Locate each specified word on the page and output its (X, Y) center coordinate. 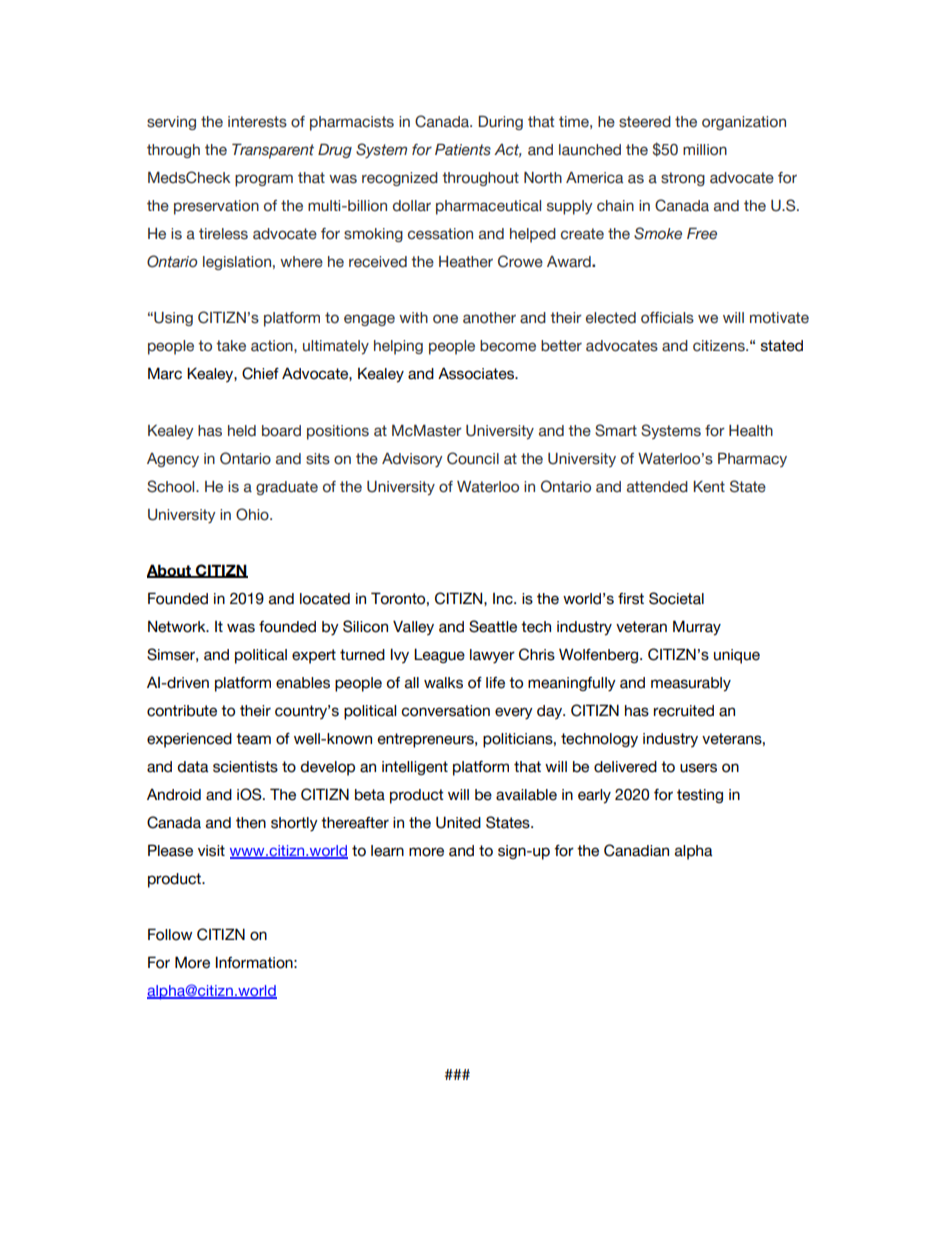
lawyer (492, 656)
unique (737, 656)
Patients (463, 150)
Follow (170, 934)
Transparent (273, 151)
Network (178, 626)
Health (751, 431)
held (242, 431)
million (705, 150)
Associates (477, 373)
